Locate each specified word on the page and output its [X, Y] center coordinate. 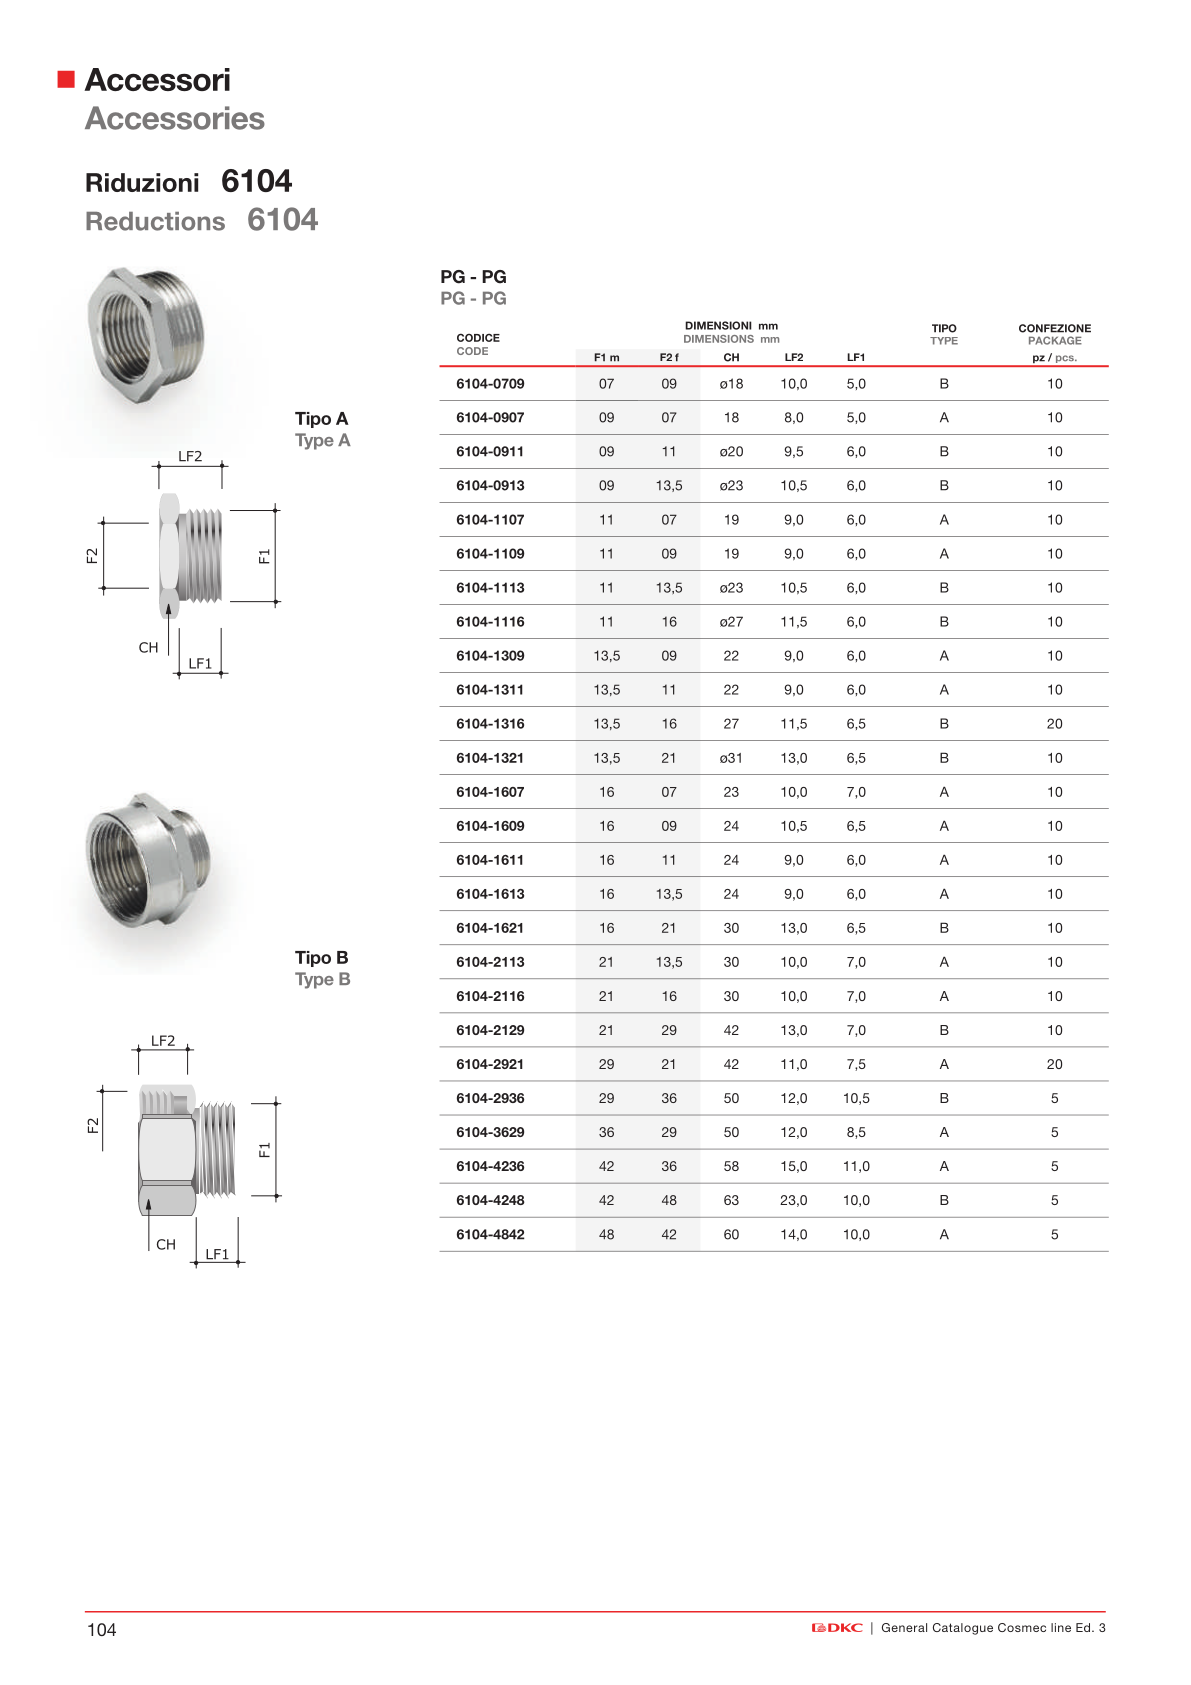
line [1061, 1627]
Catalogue [963, 1629]
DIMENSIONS [719, 339]
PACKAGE [1055, 340]
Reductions [155, 221]
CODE [472, 351]
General [904, 1627]
